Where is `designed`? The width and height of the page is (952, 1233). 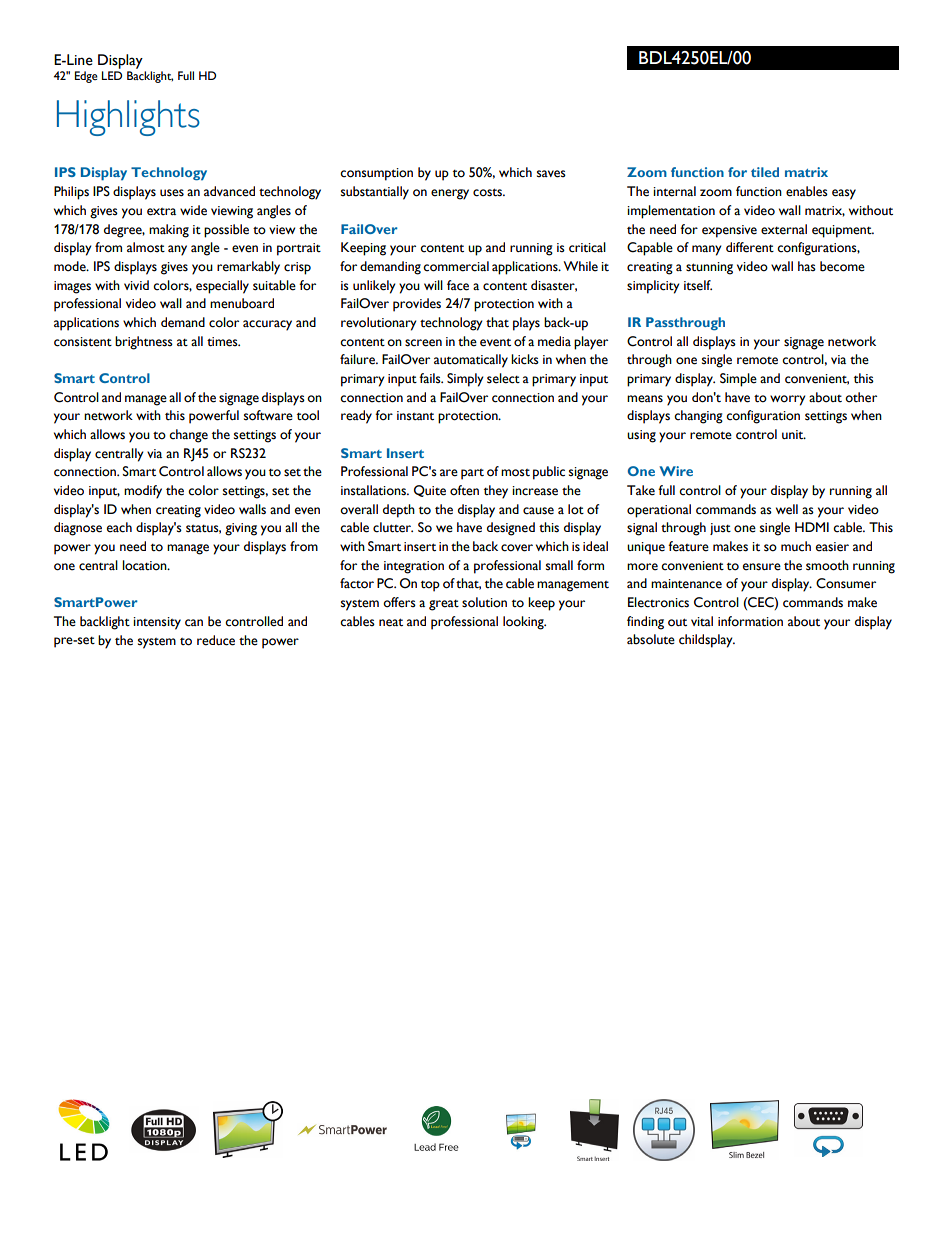
designed is located at coordinates (511, 529).
